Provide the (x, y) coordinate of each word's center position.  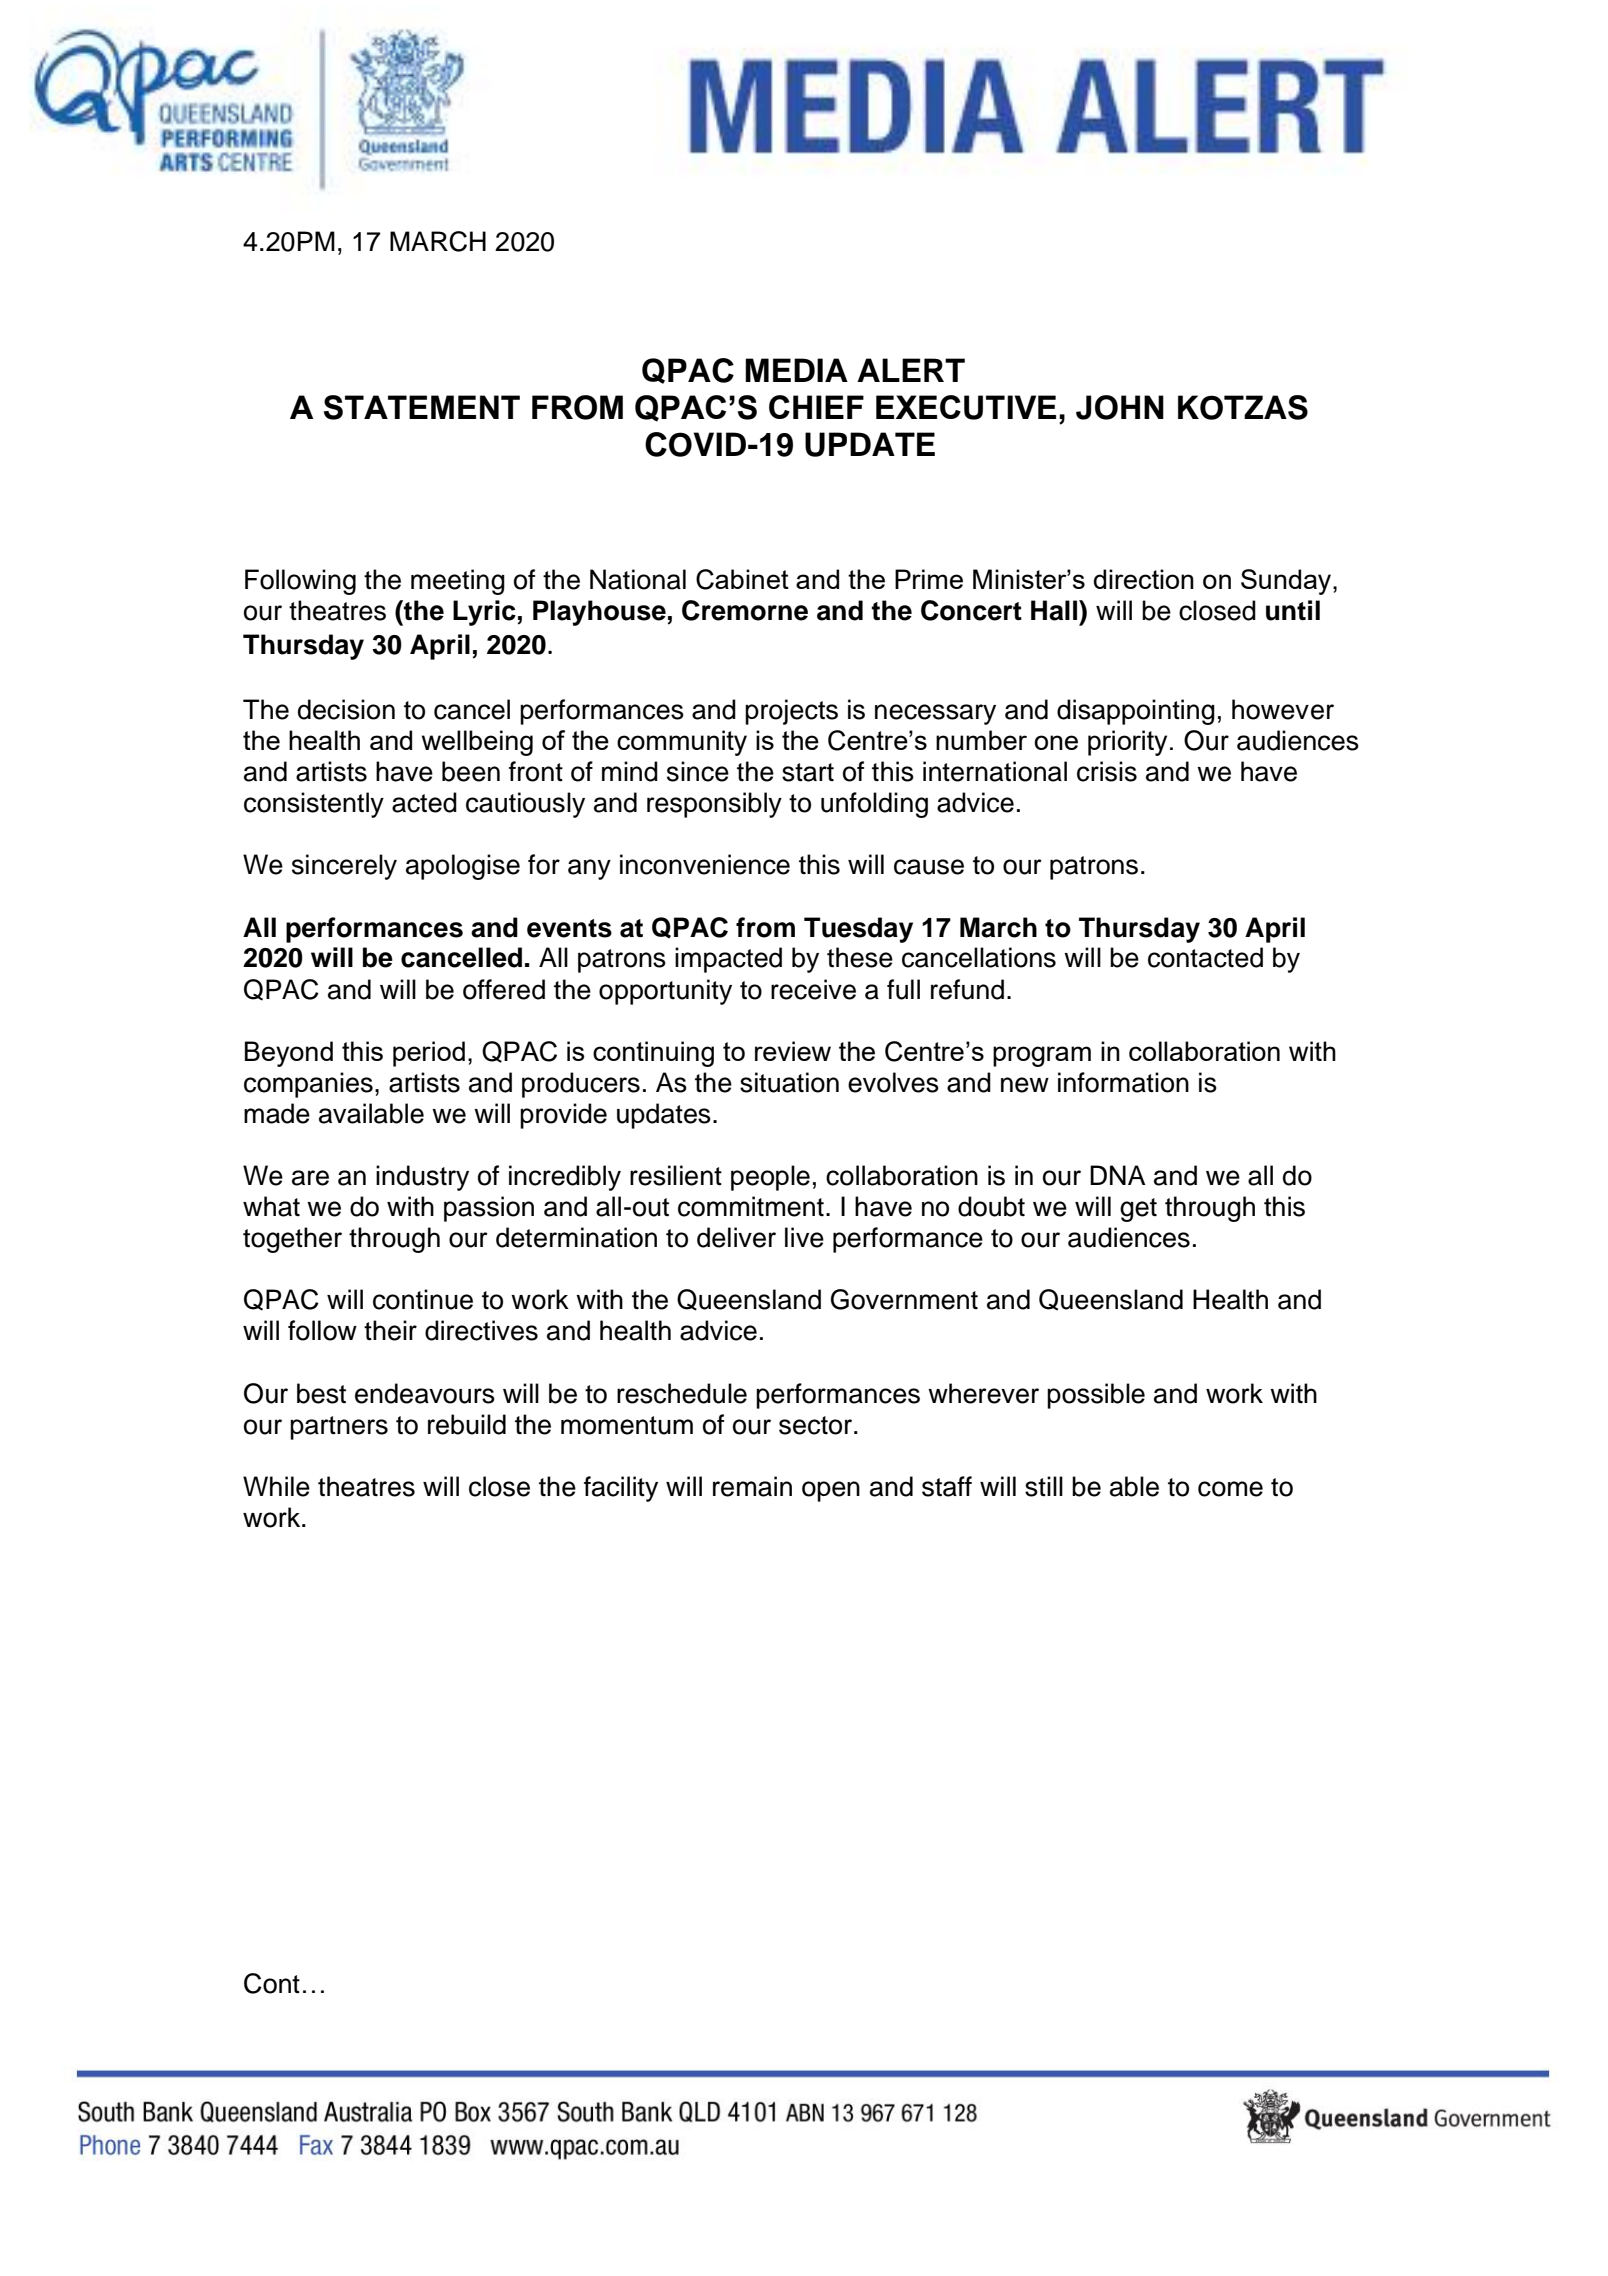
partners (339, 1428)
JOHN (1120, 407)
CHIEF (816, 407)
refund (967, 989)
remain (752, 1486)
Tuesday (858, 930)
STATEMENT (422, 407)
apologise (463, 867)
